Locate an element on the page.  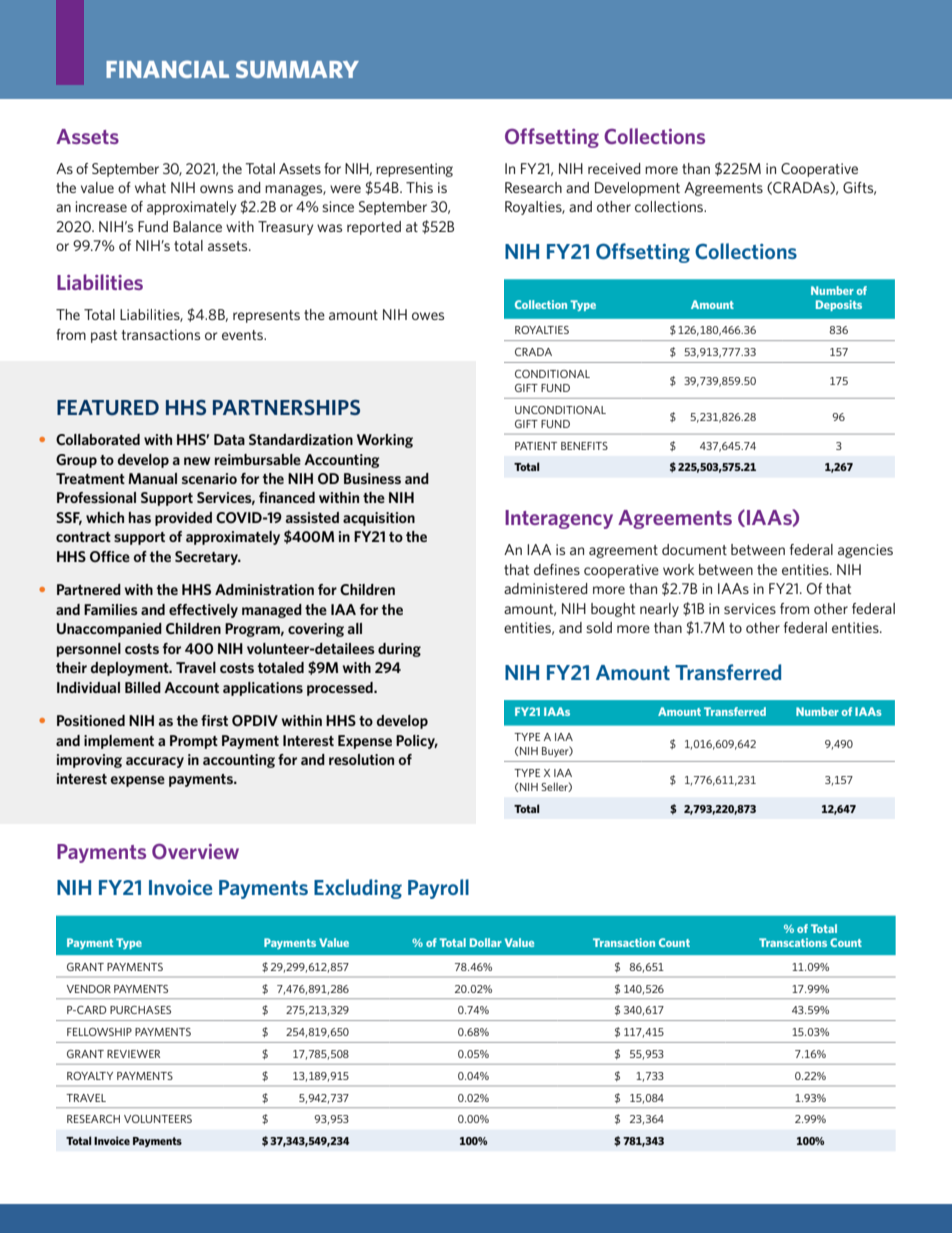
FINANCIAL is located at coordinates (167, 69).
